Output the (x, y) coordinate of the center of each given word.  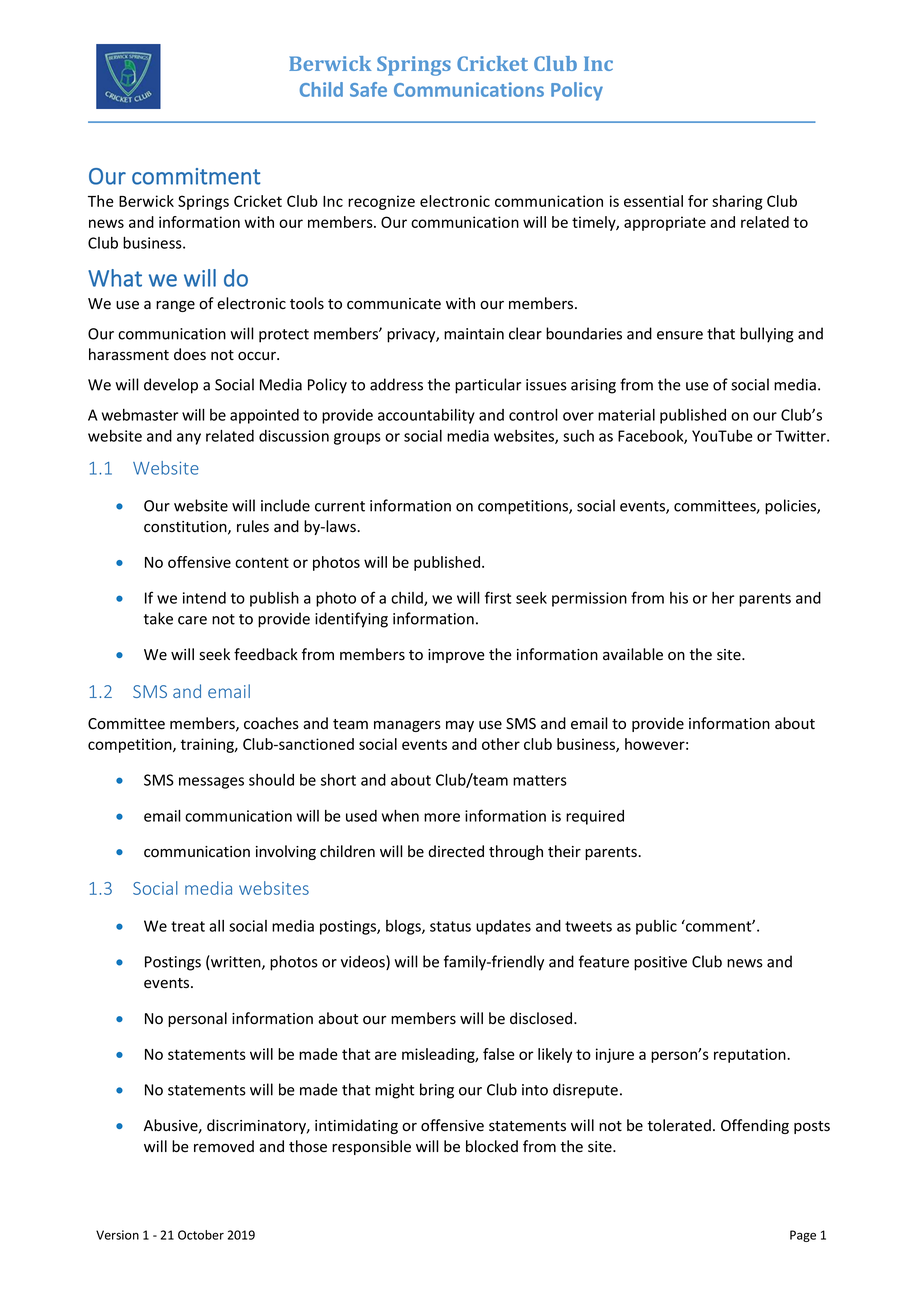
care (192, 620)
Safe (368, 89)
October (201, 1235)
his (679, 598)
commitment (196, 176)
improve (456, 656)
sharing (737, 202)
